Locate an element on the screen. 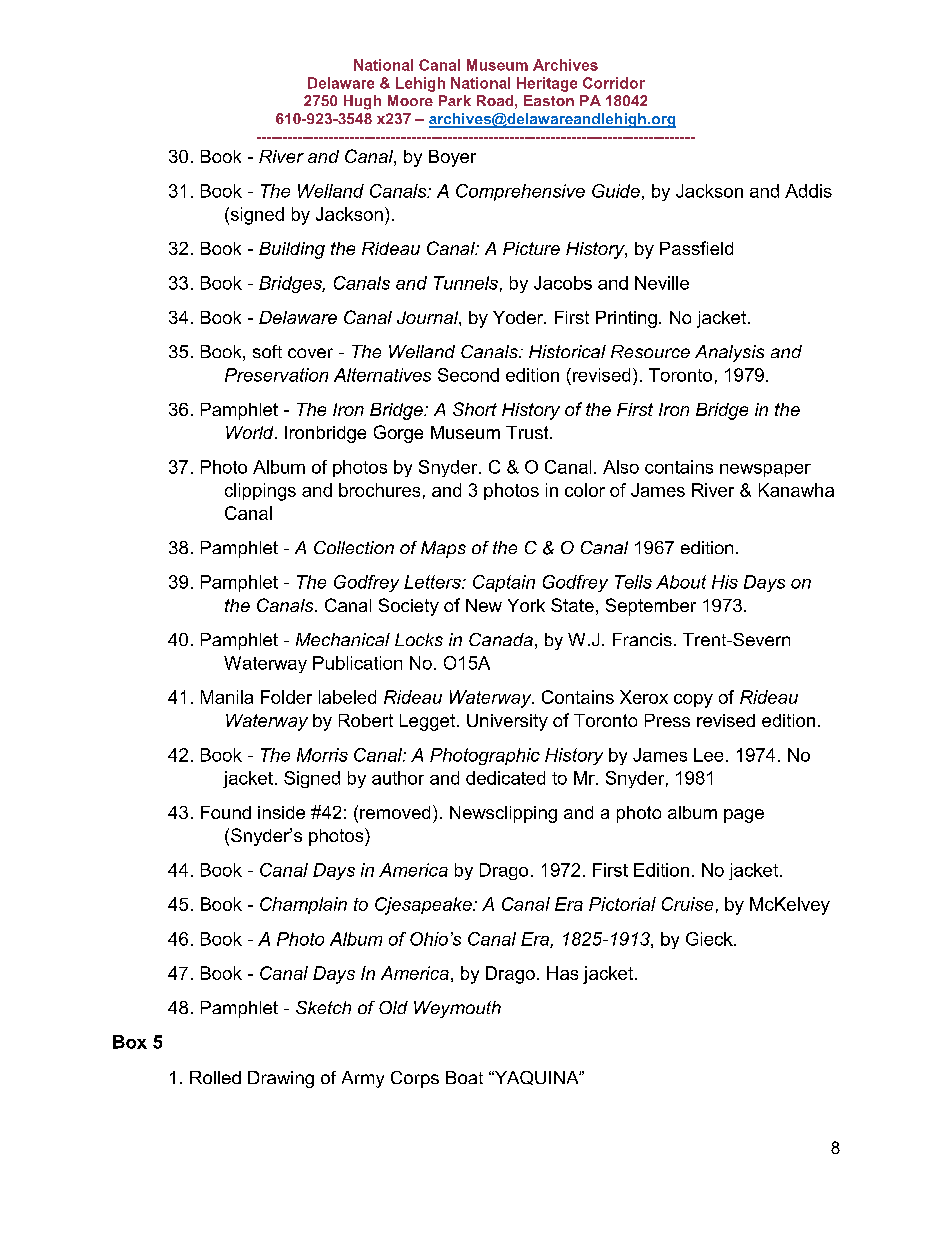  Boat is located at coordinates (464, 1077).
